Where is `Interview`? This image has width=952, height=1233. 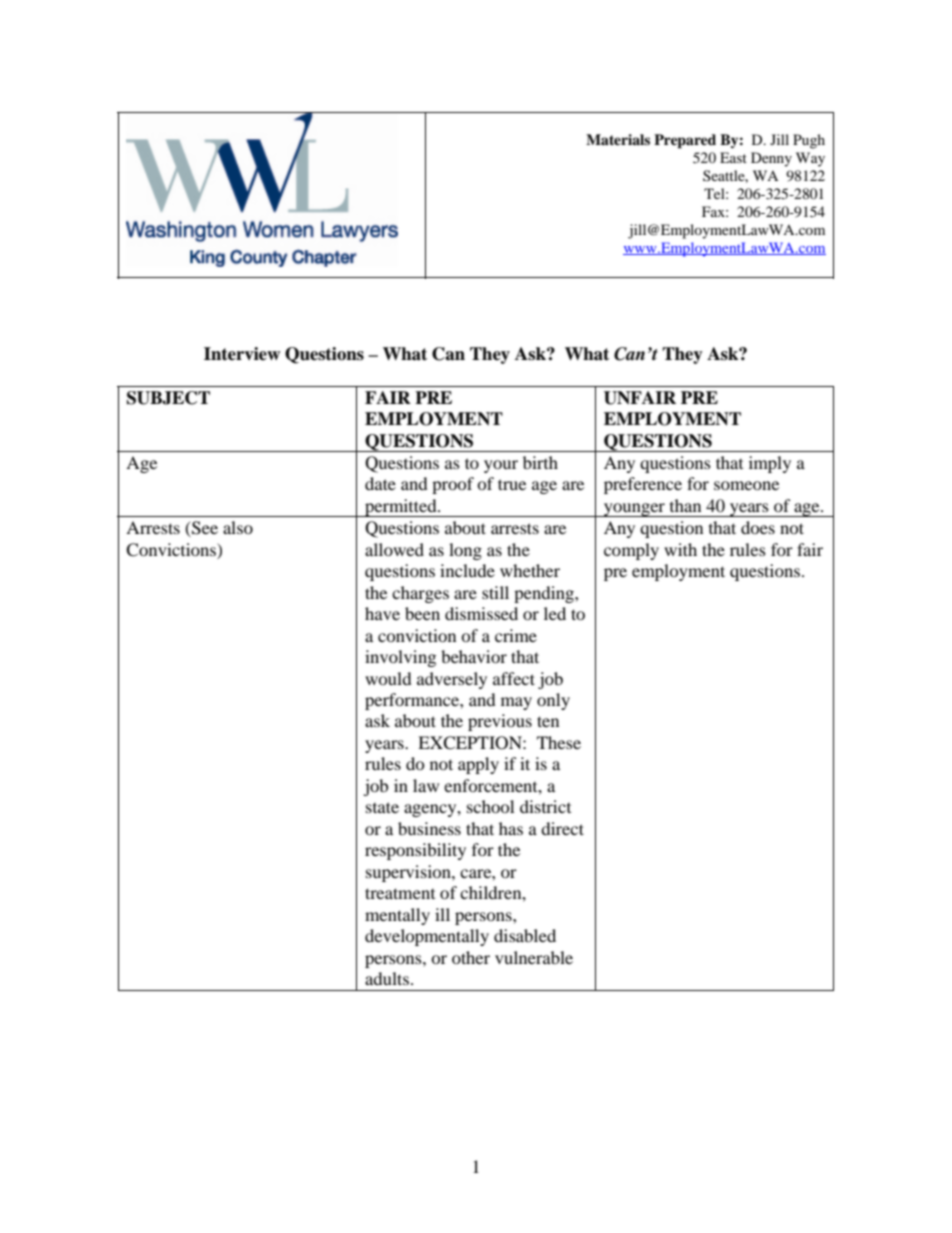 Interview is located at coordinates (242, 354).
